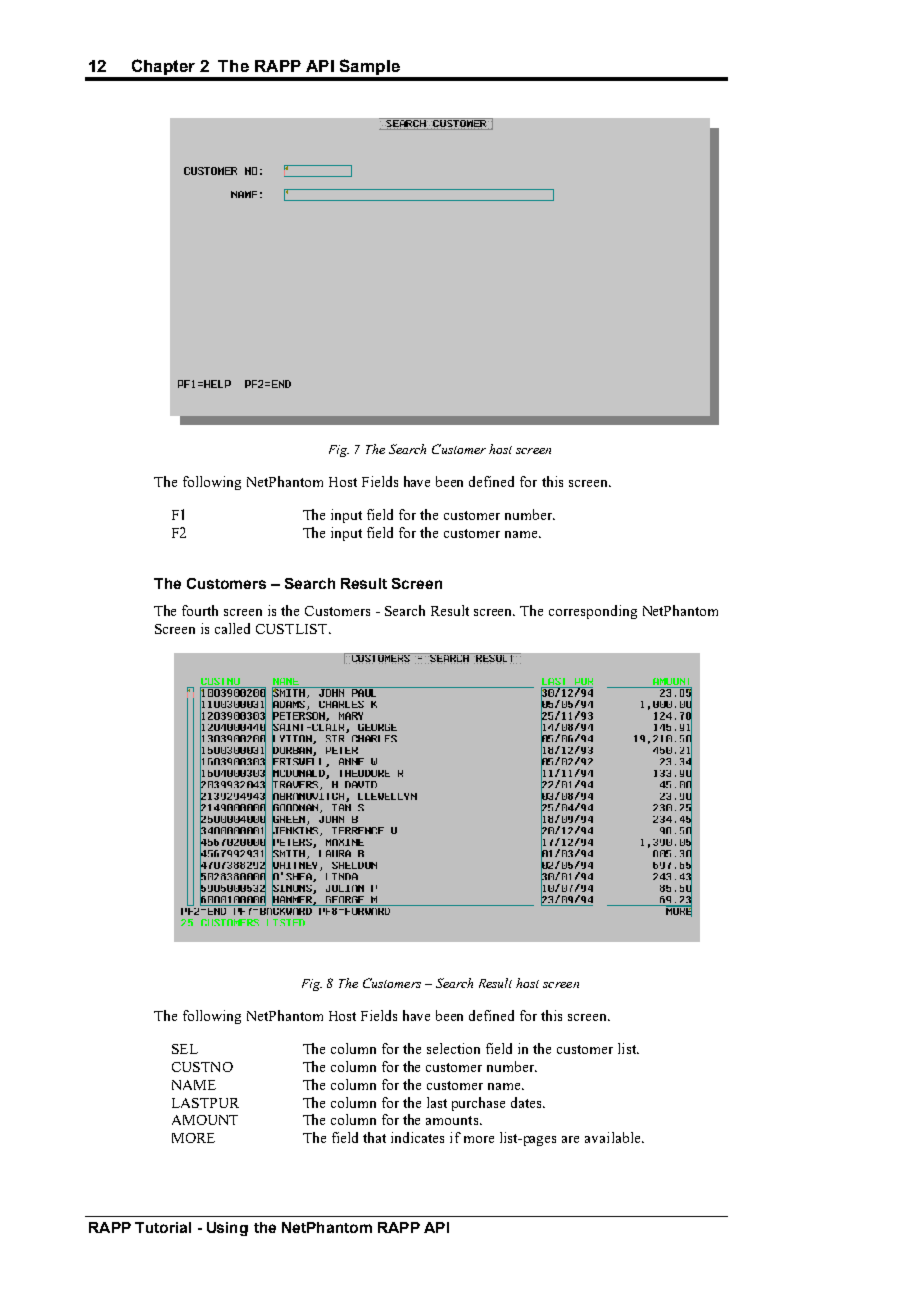  Describe the element at coordinates (163, 1227) in the screenshot. I see `Tutorial` at that location.
